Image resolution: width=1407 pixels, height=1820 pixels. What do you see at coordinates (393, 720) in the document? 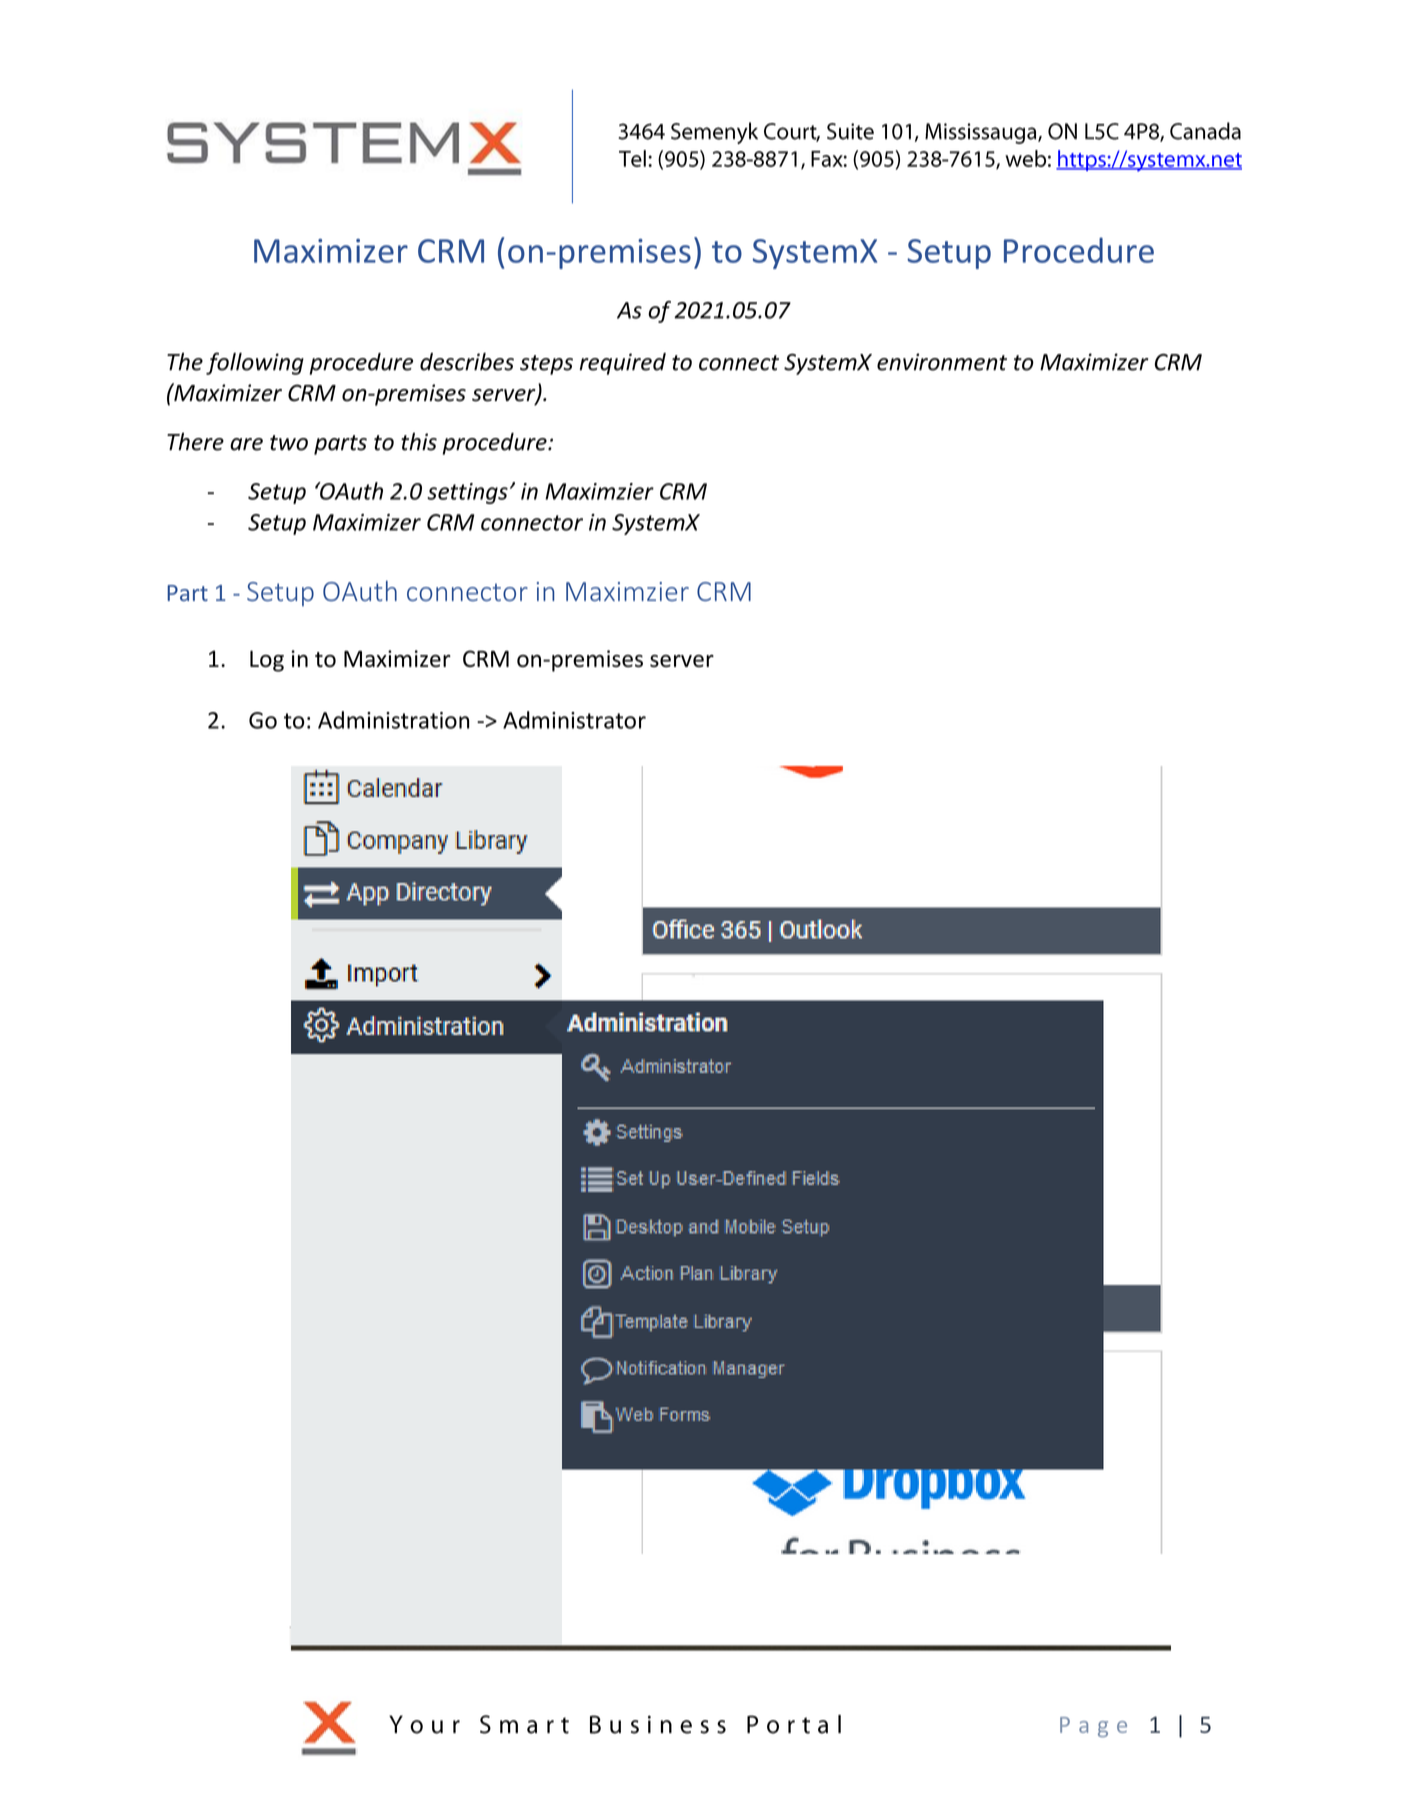
I see `Administration` at bounding box center [393, 720].
